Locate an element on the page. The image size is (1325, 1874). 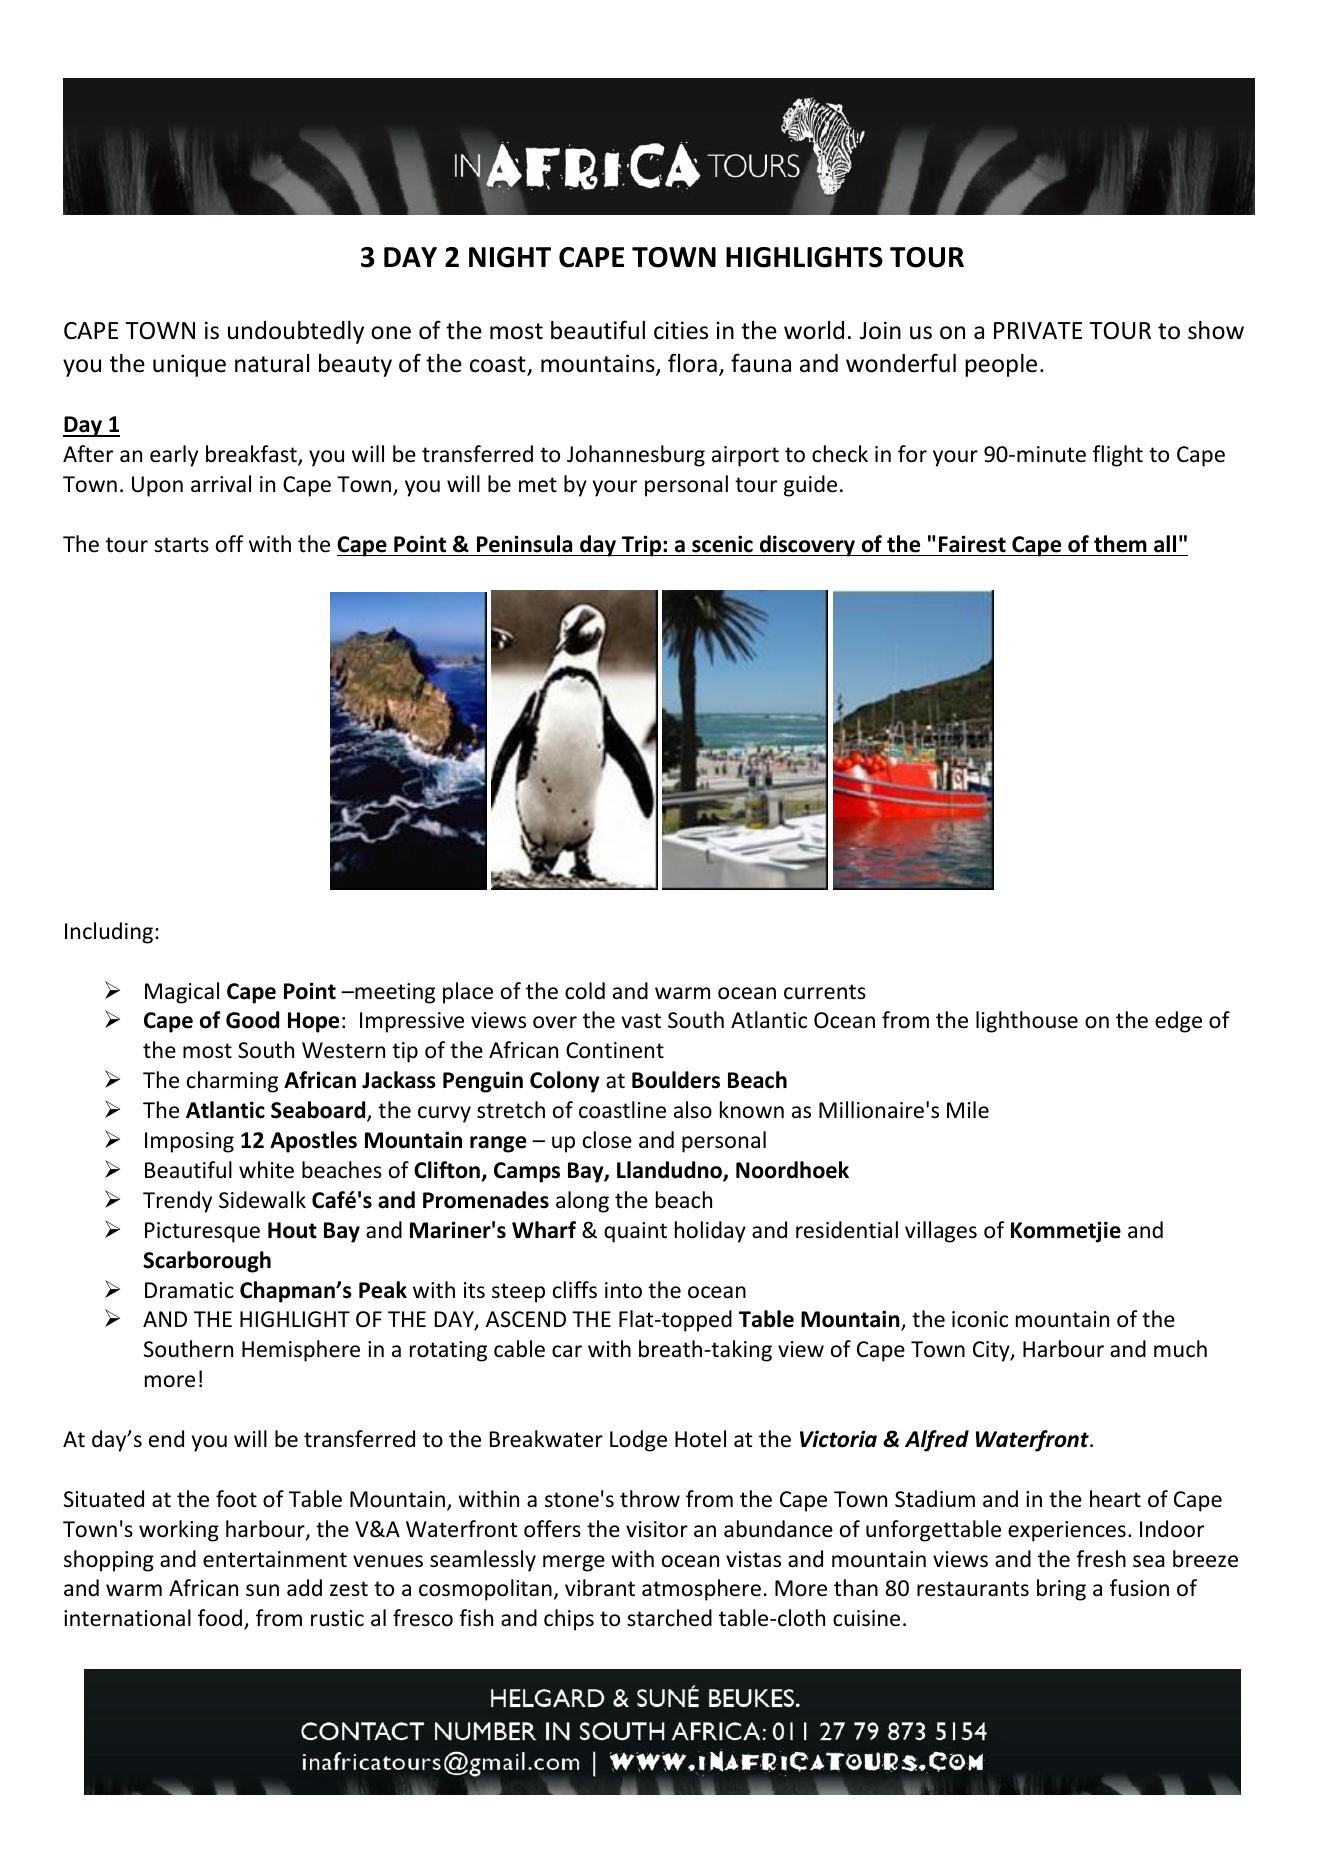
edge is located at coordinates (1178, 1022).
